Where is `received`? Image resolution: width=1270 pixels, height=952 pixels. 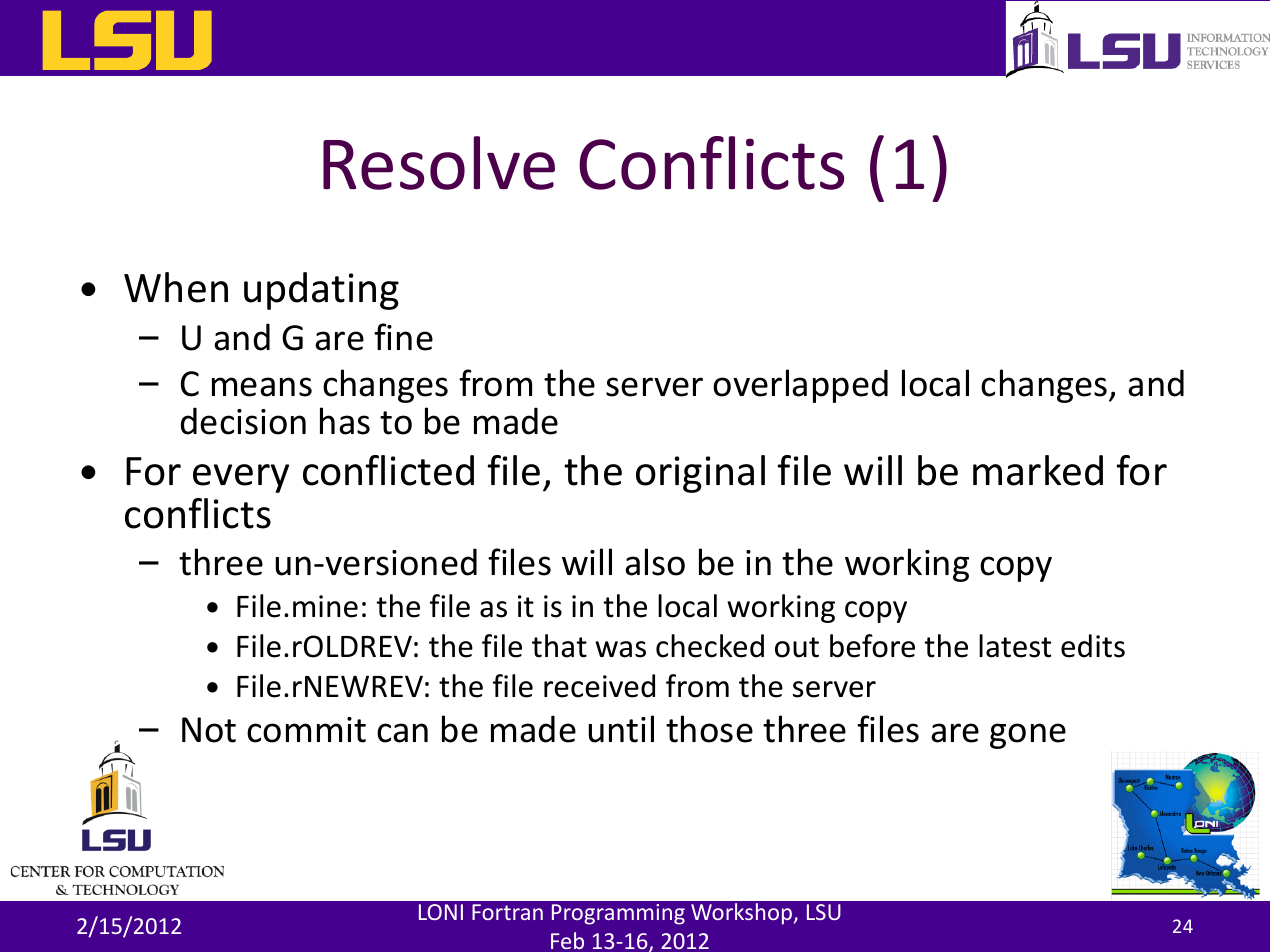 received is located at coordinates (599, 686).
